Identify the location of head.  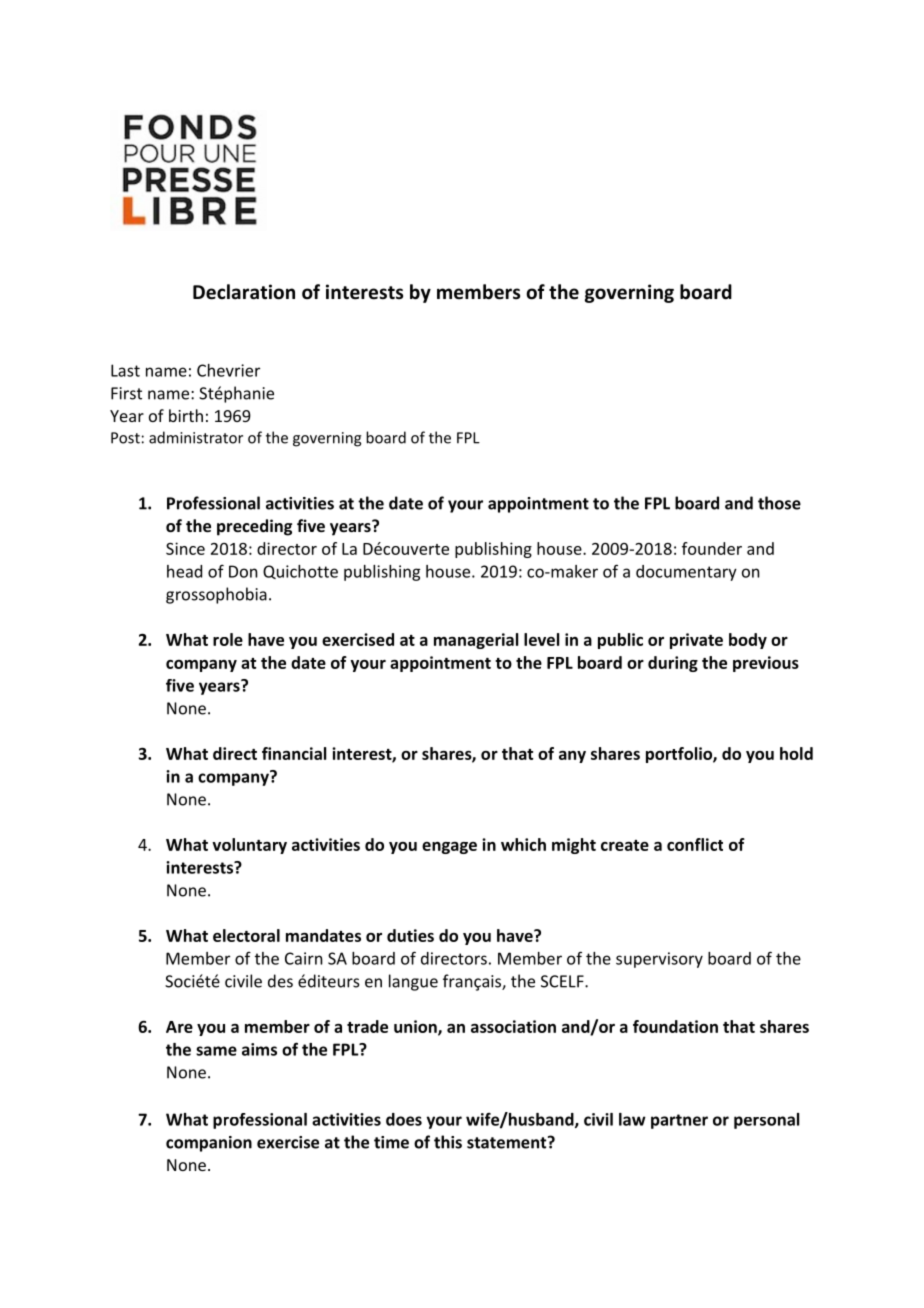
(184, 571).
